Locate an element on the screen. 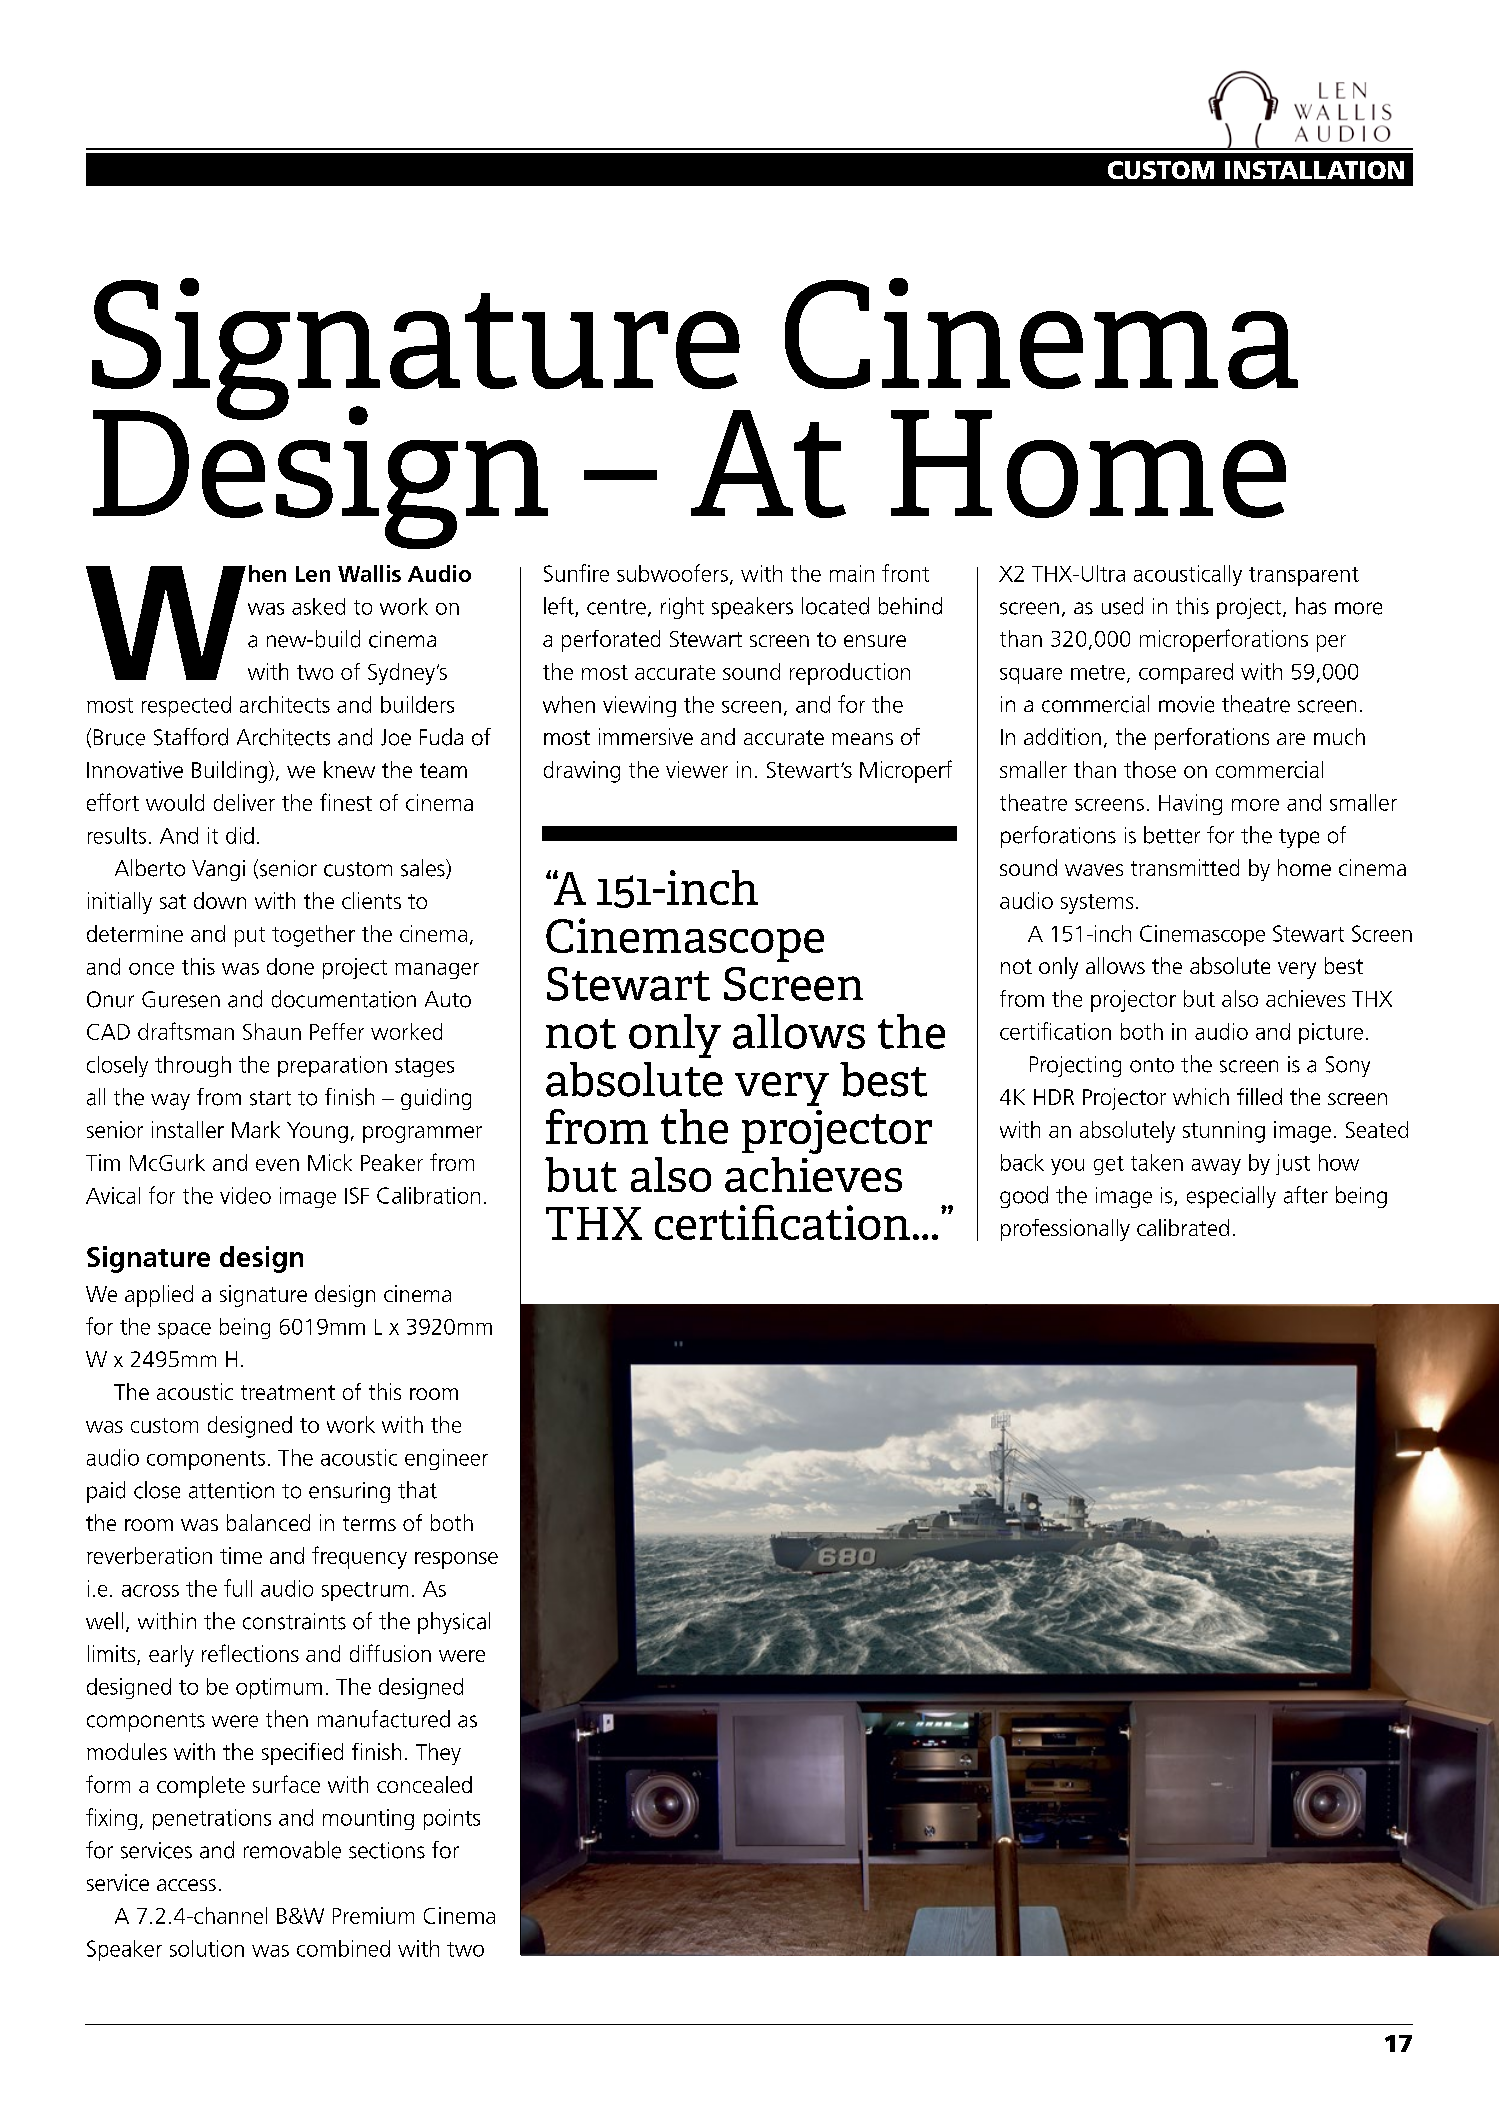 The image size is (1499, 2120). calibrated is located at coordinates (1183, 1227).
